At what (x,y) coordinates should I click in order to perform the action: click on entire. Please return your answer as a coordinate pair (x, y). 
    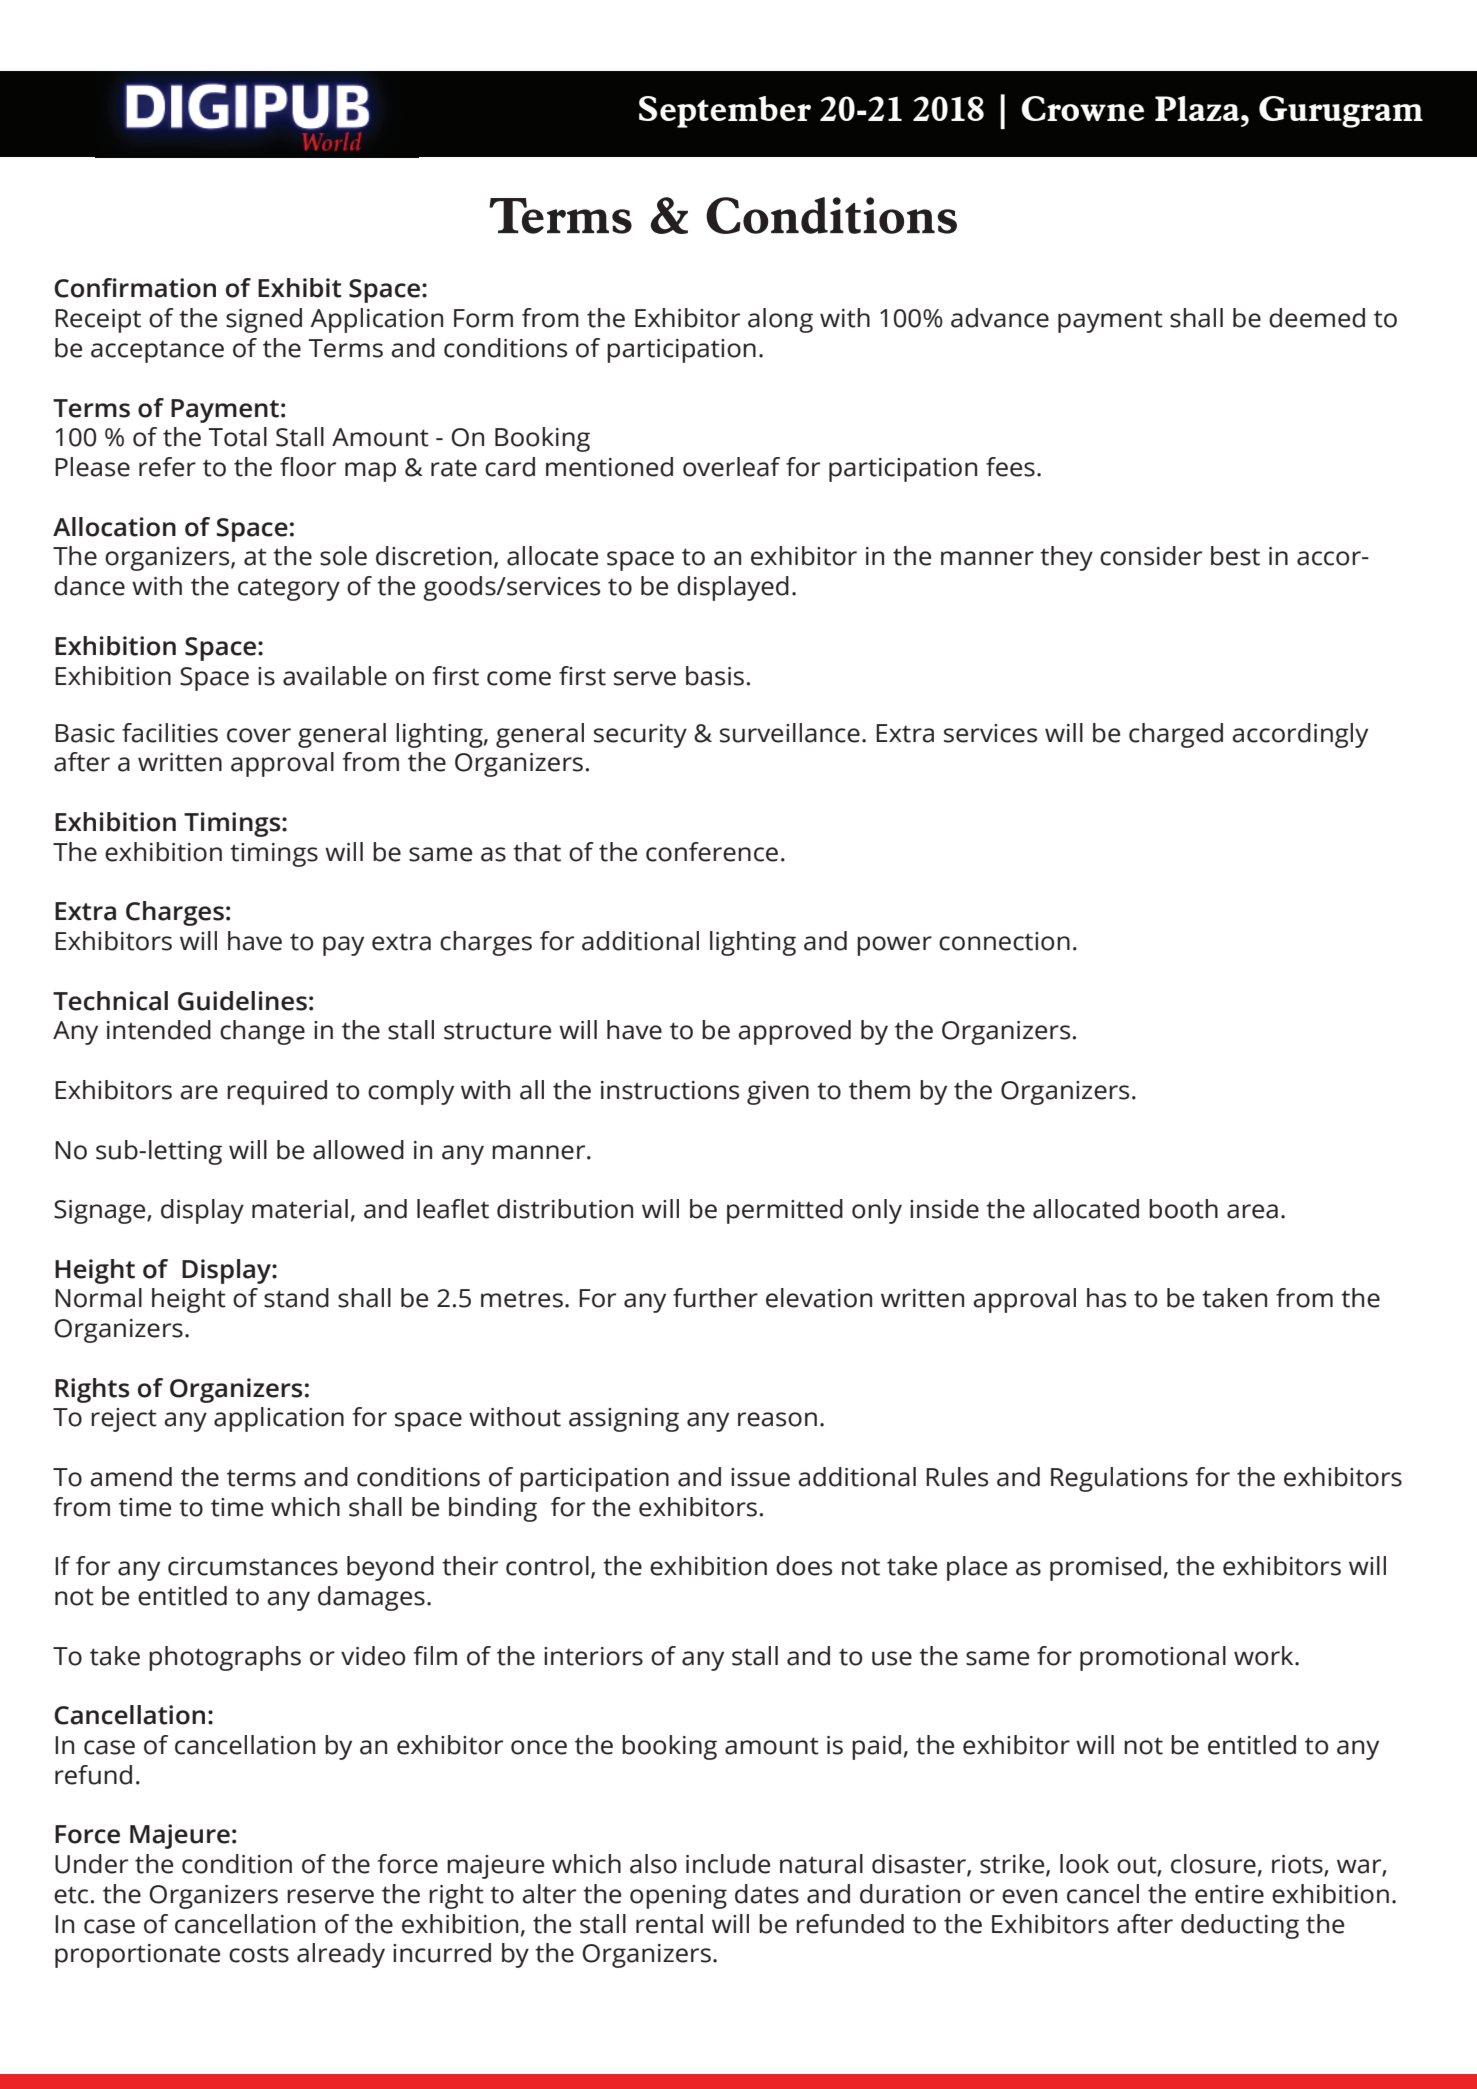
    Looking at the image, I should click on (1229, 1894).
